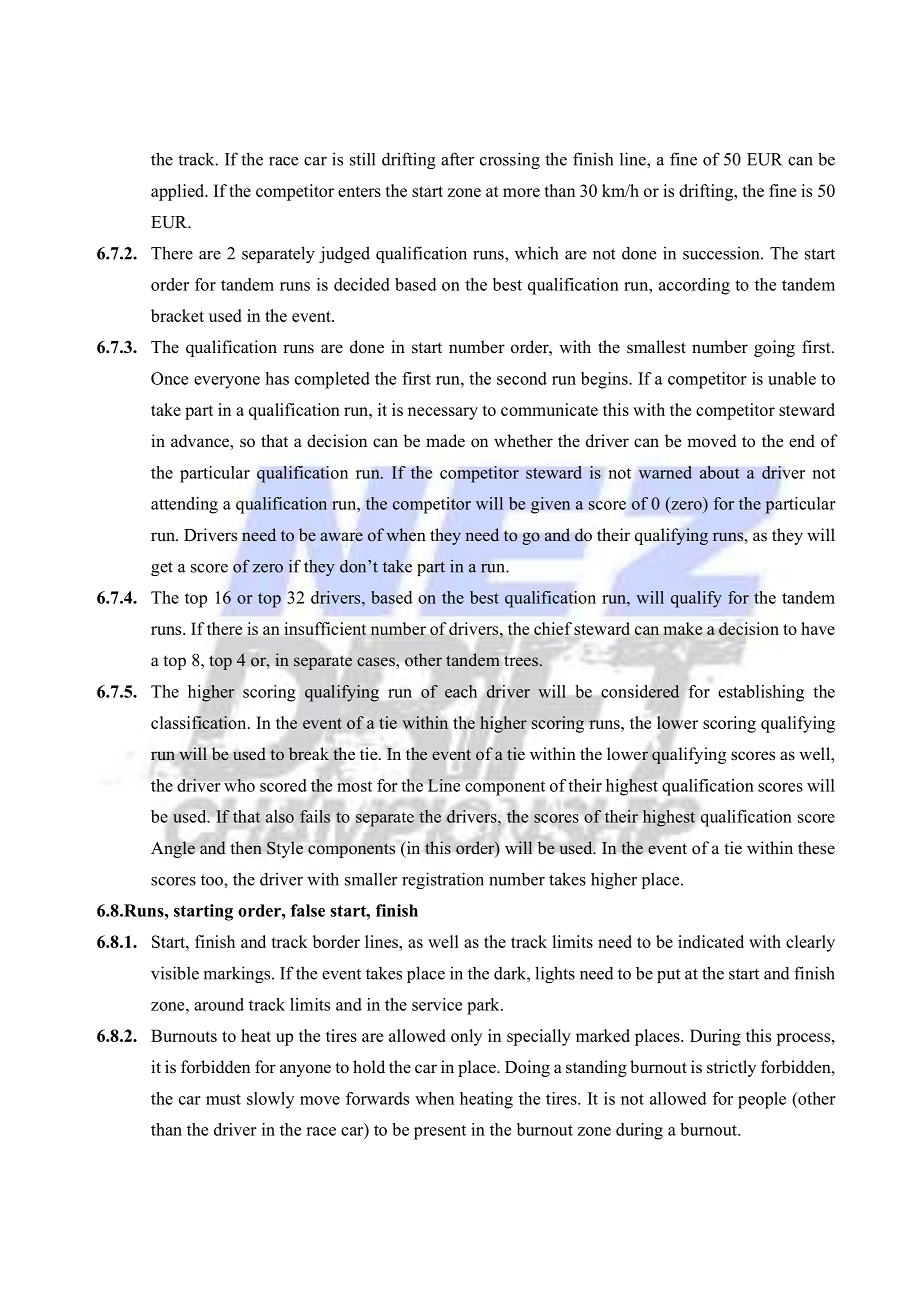 Image resolution: width=924 pixels, height=1308 pixels. I want to click on applied, so click(179, 192).
